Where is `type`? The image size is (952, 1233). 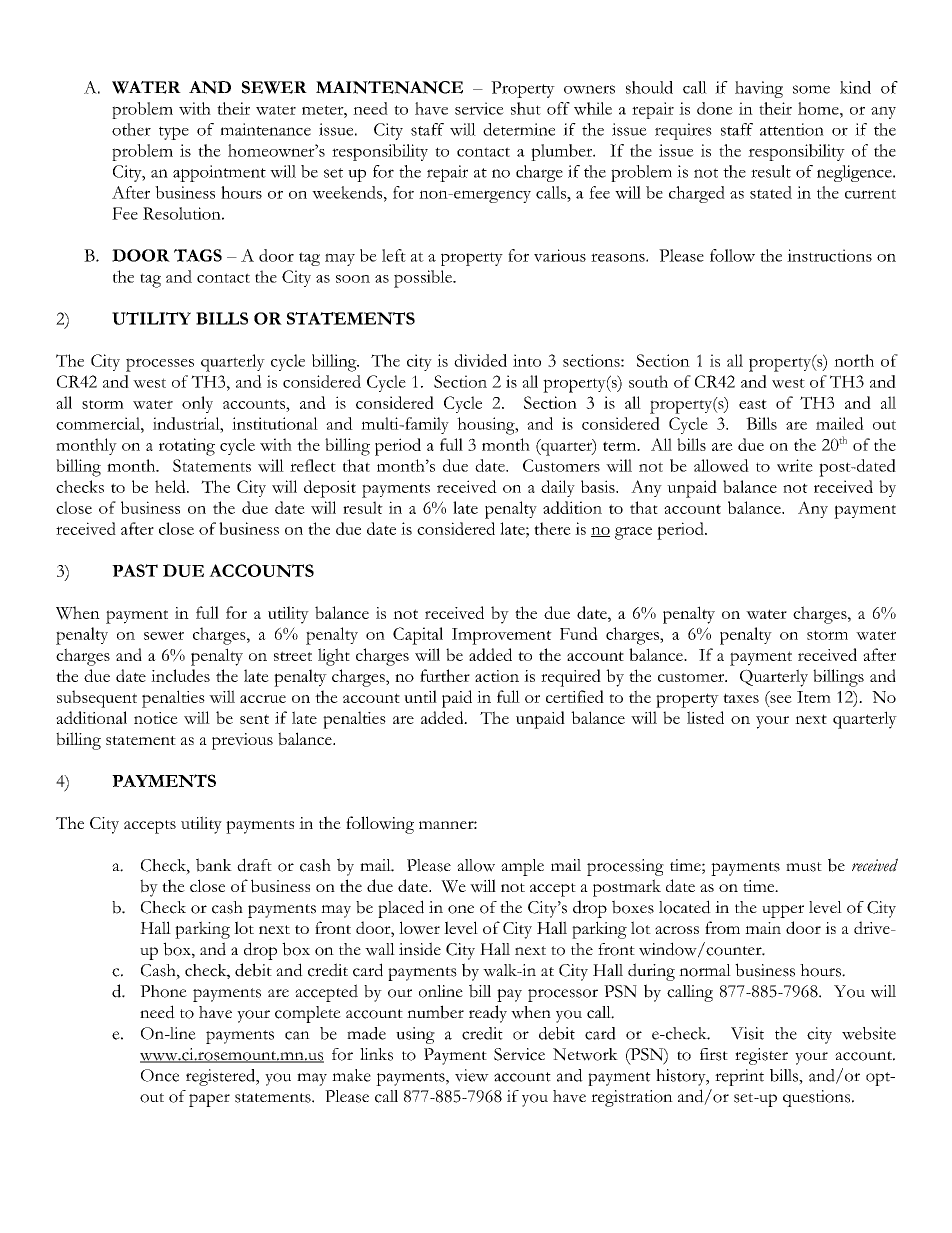
type is located at coordinates (174, 133).
